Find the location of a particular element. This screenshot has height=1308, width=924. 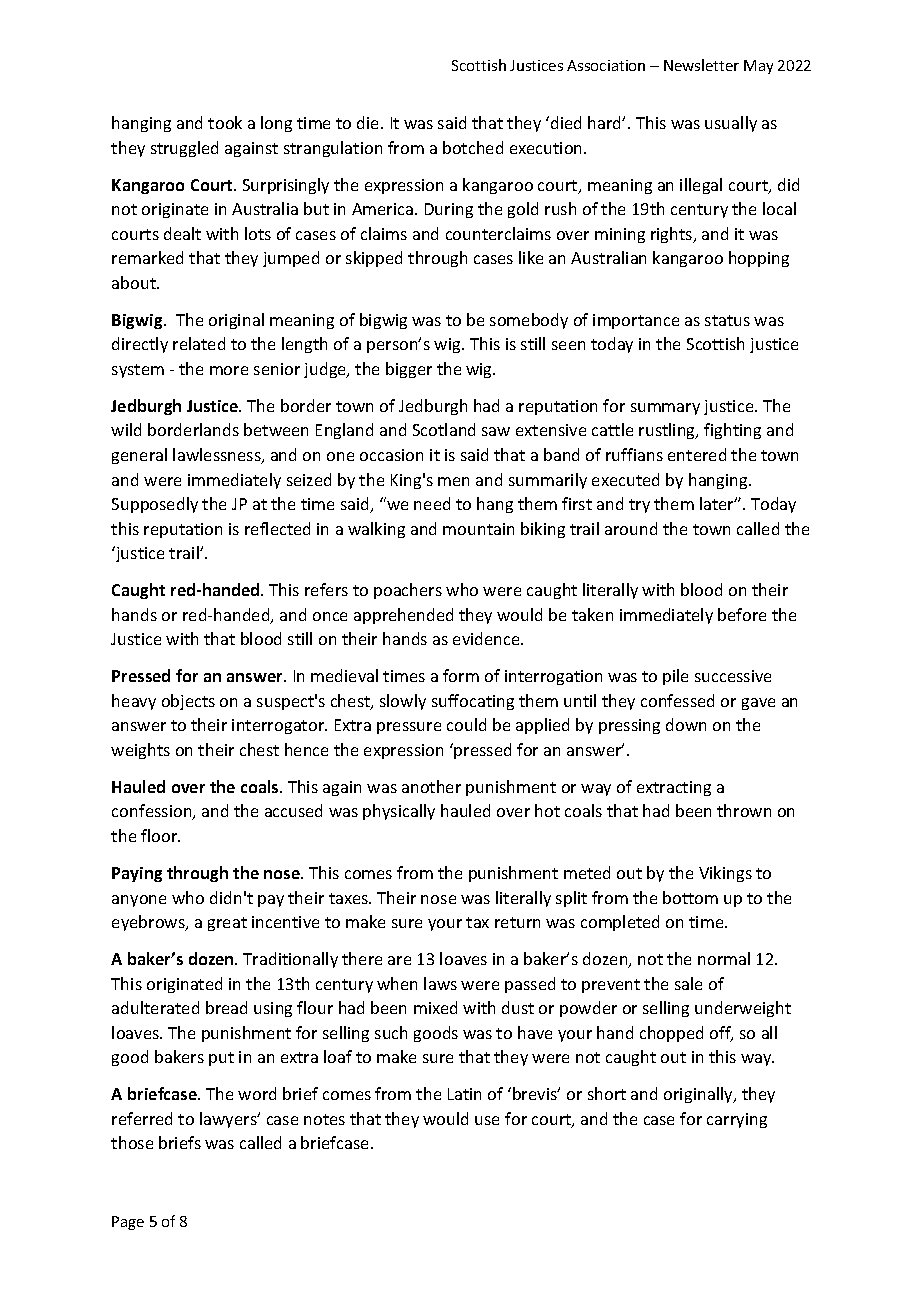

Latin is located at coordinates (464, 1094).
